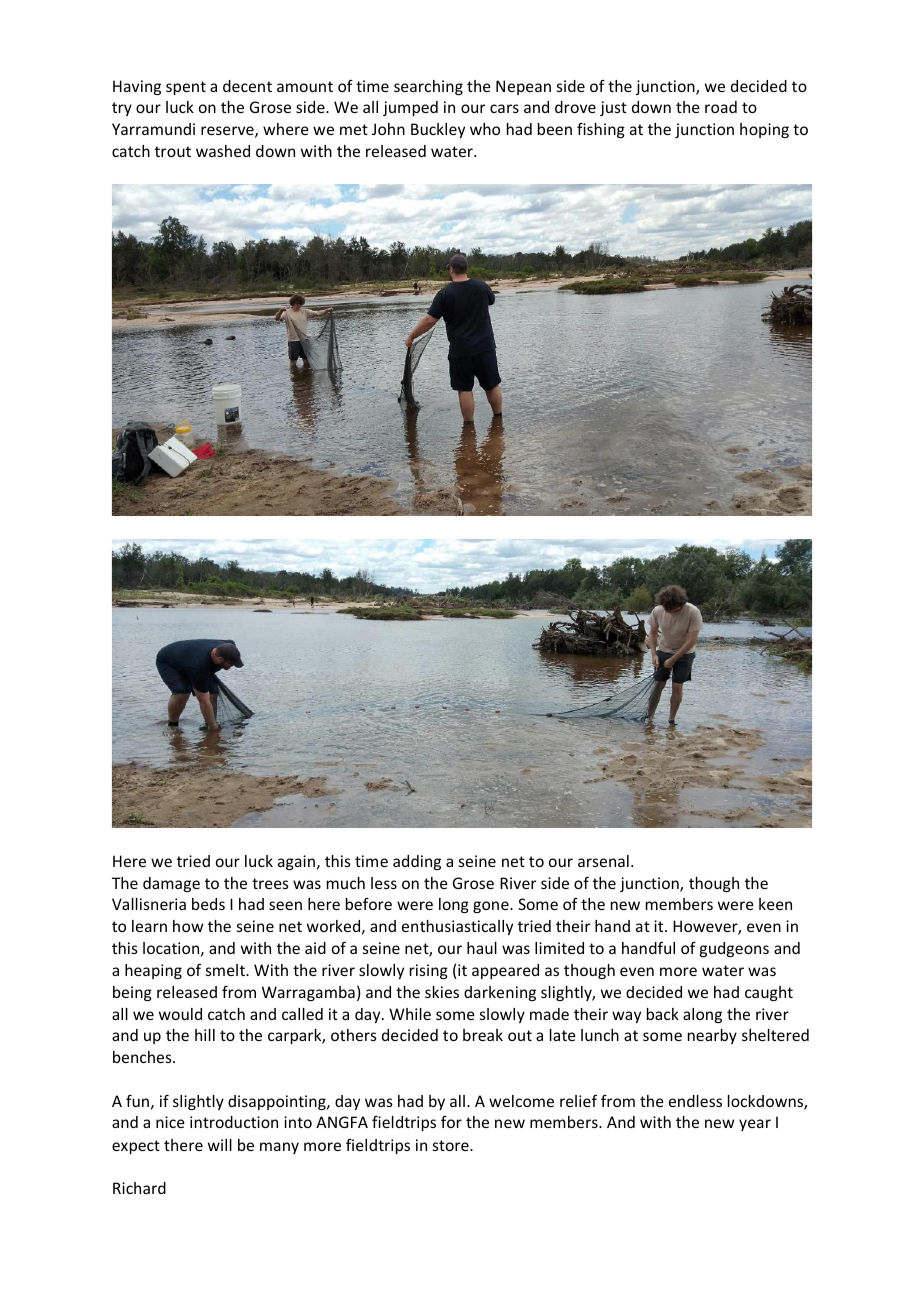 The height and width of the document is (1308, 924). Describe the element at coordinates (721, 107) in the document. I see `road` at that location.
